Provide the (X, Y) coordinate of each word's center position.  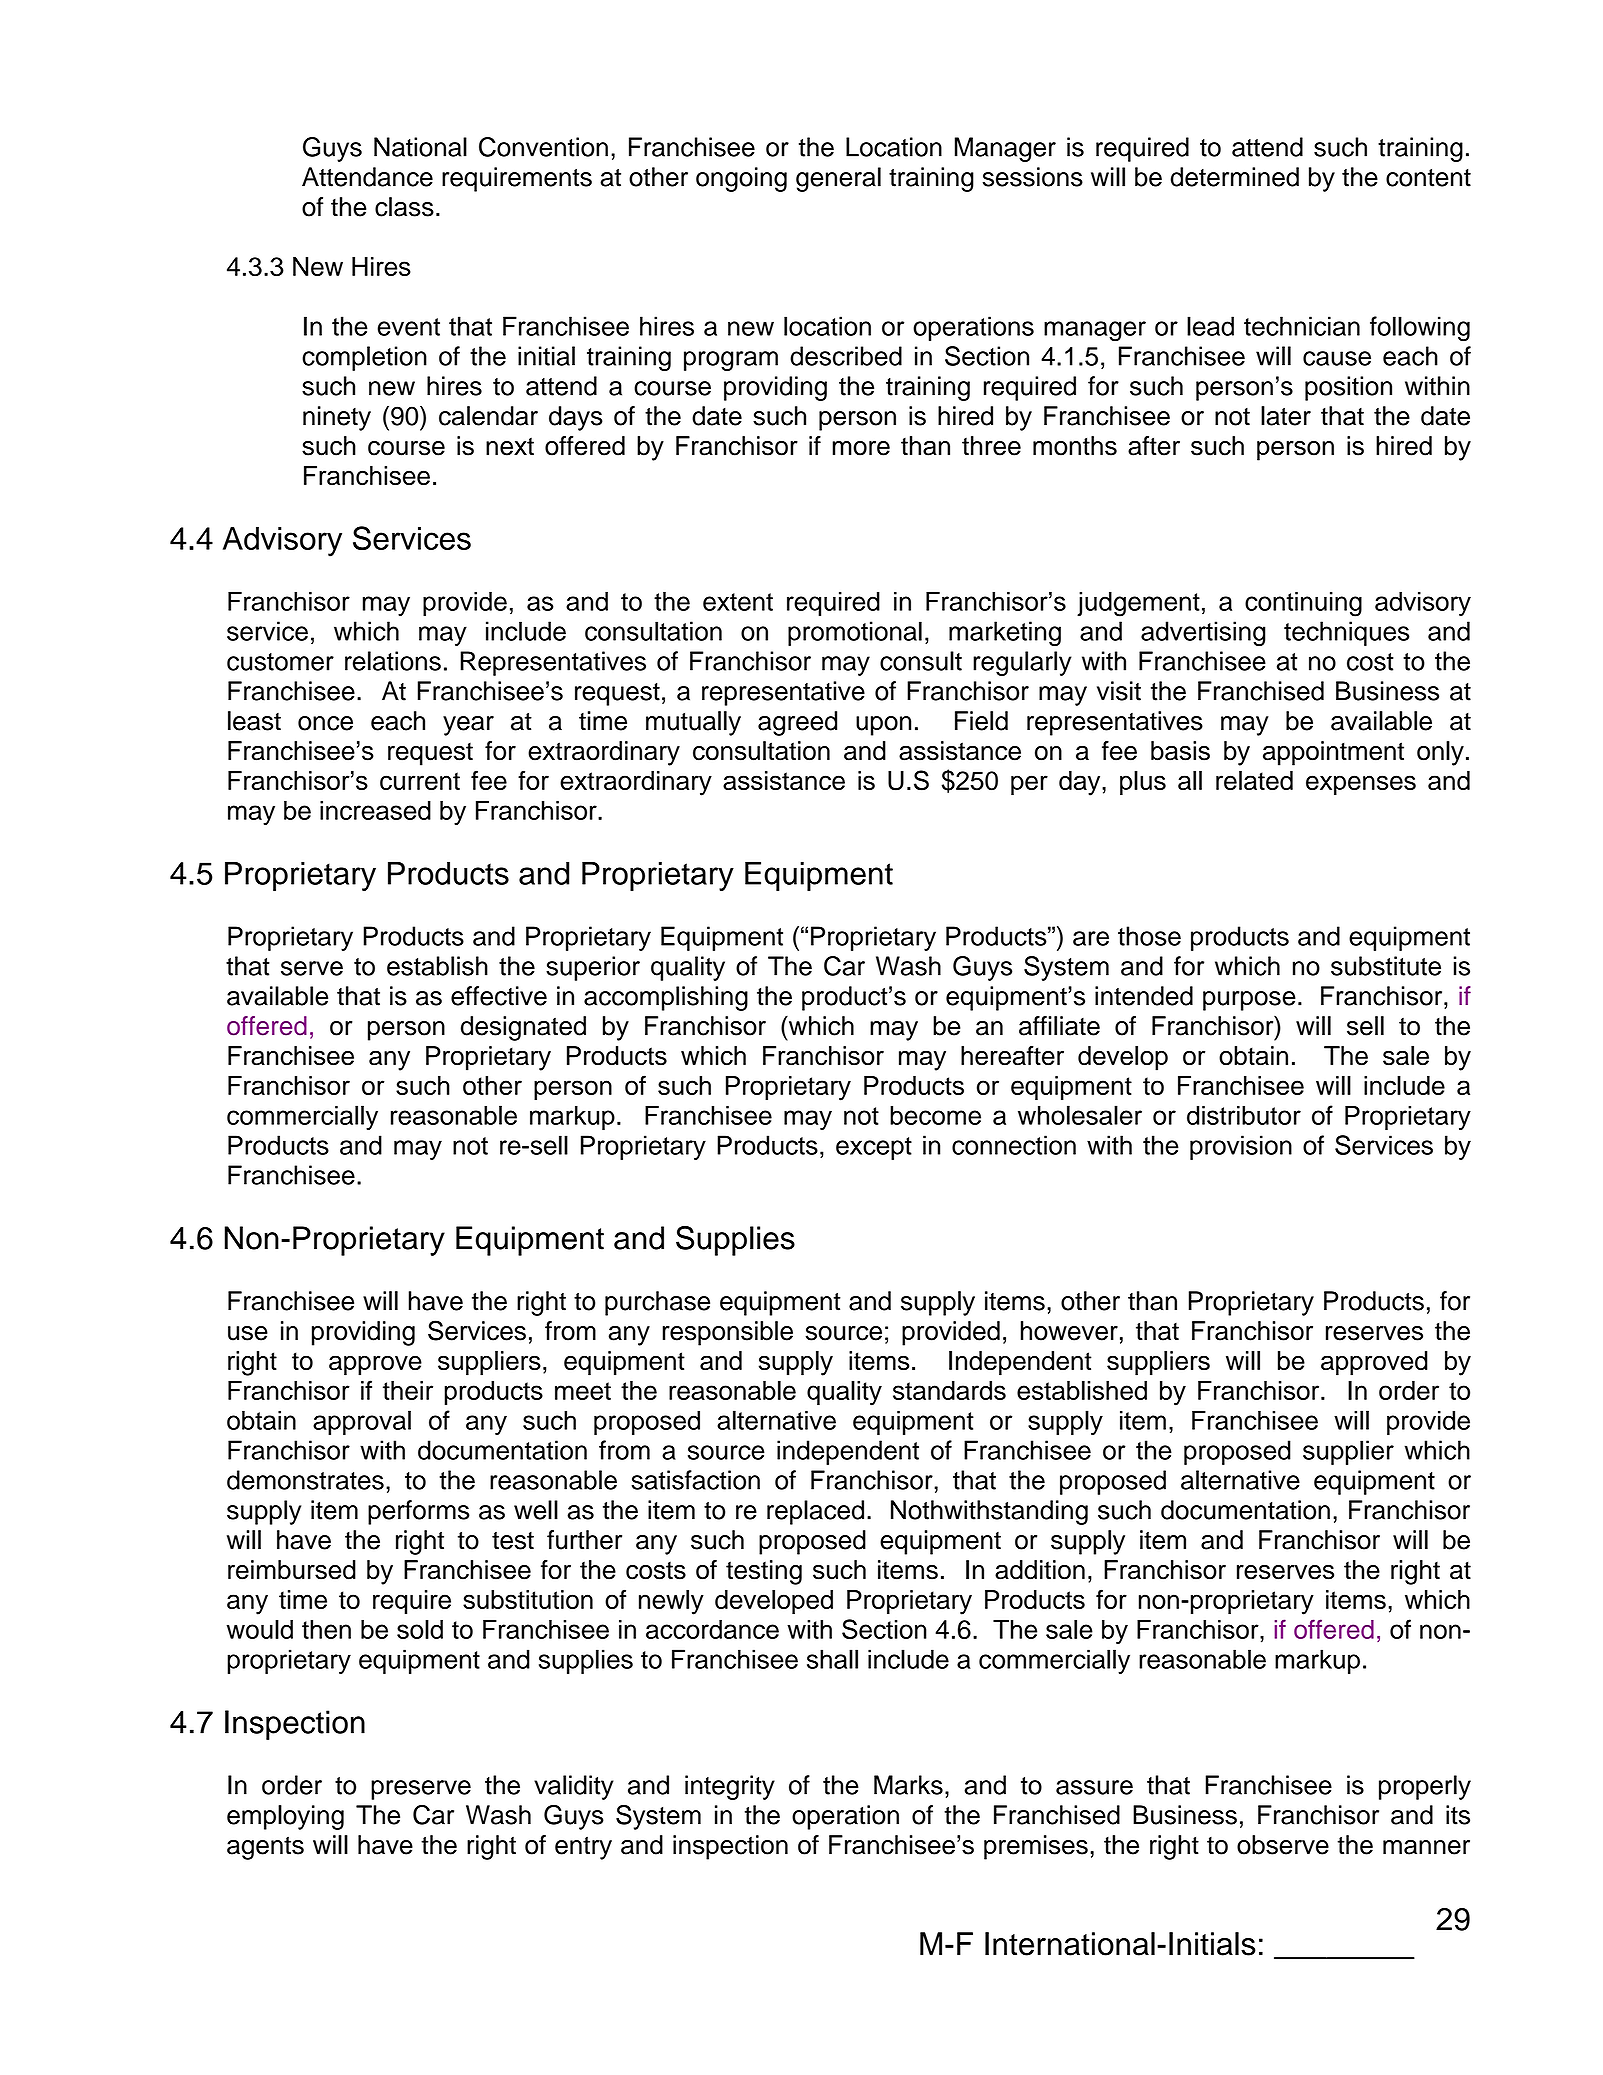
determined (1235, 177)
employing (285, 1817)
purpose (1249, 1001)
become (935, 1115)
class (404, 207)
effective (499, 996)
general (838, 179)
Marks (908, 1785)
